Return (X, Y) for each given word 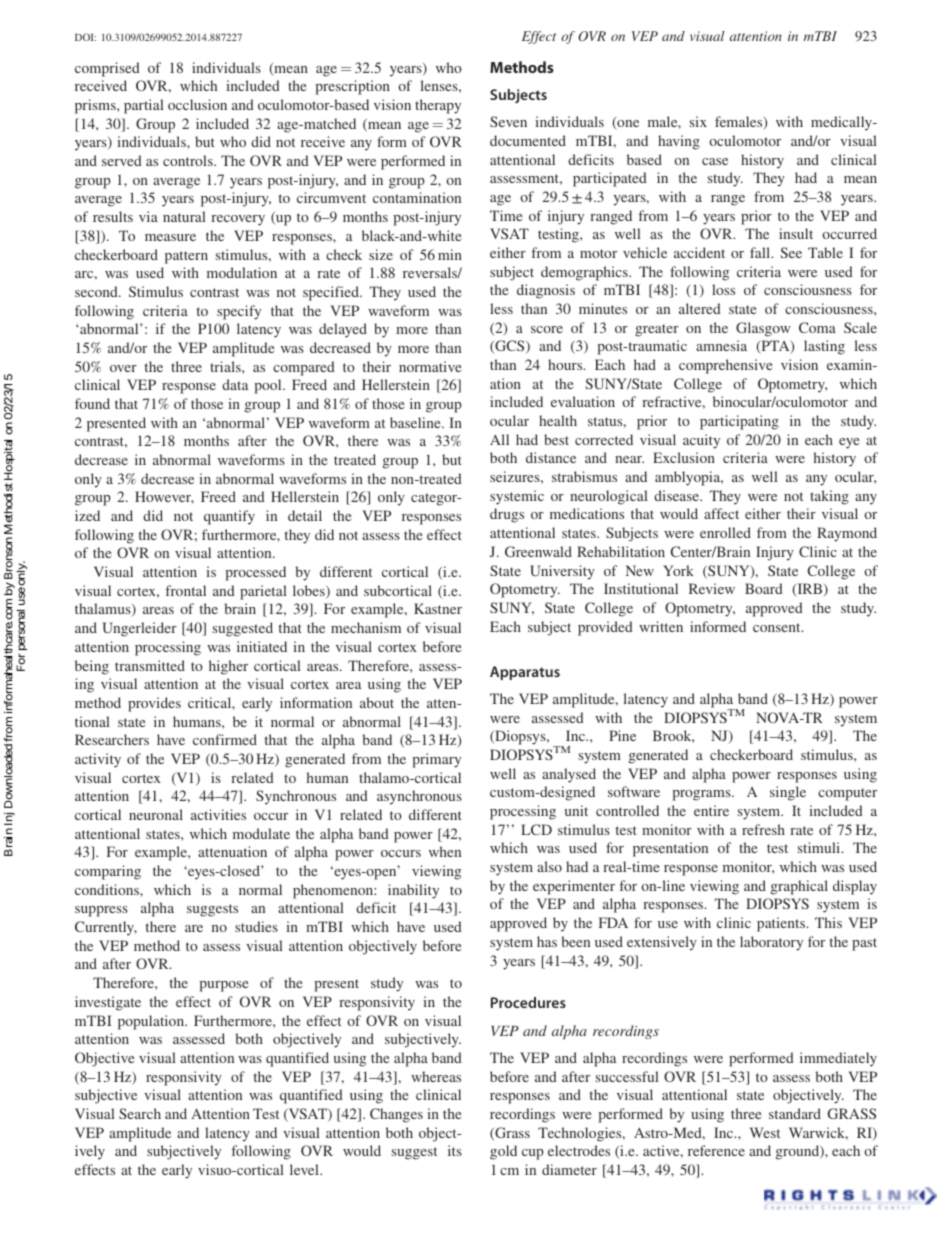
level (305, 1169)
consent (778, 627)
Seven (508, 121)
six (698, 121)
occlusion (197, 104)
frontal (186, 590)
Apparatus (525, 673)
